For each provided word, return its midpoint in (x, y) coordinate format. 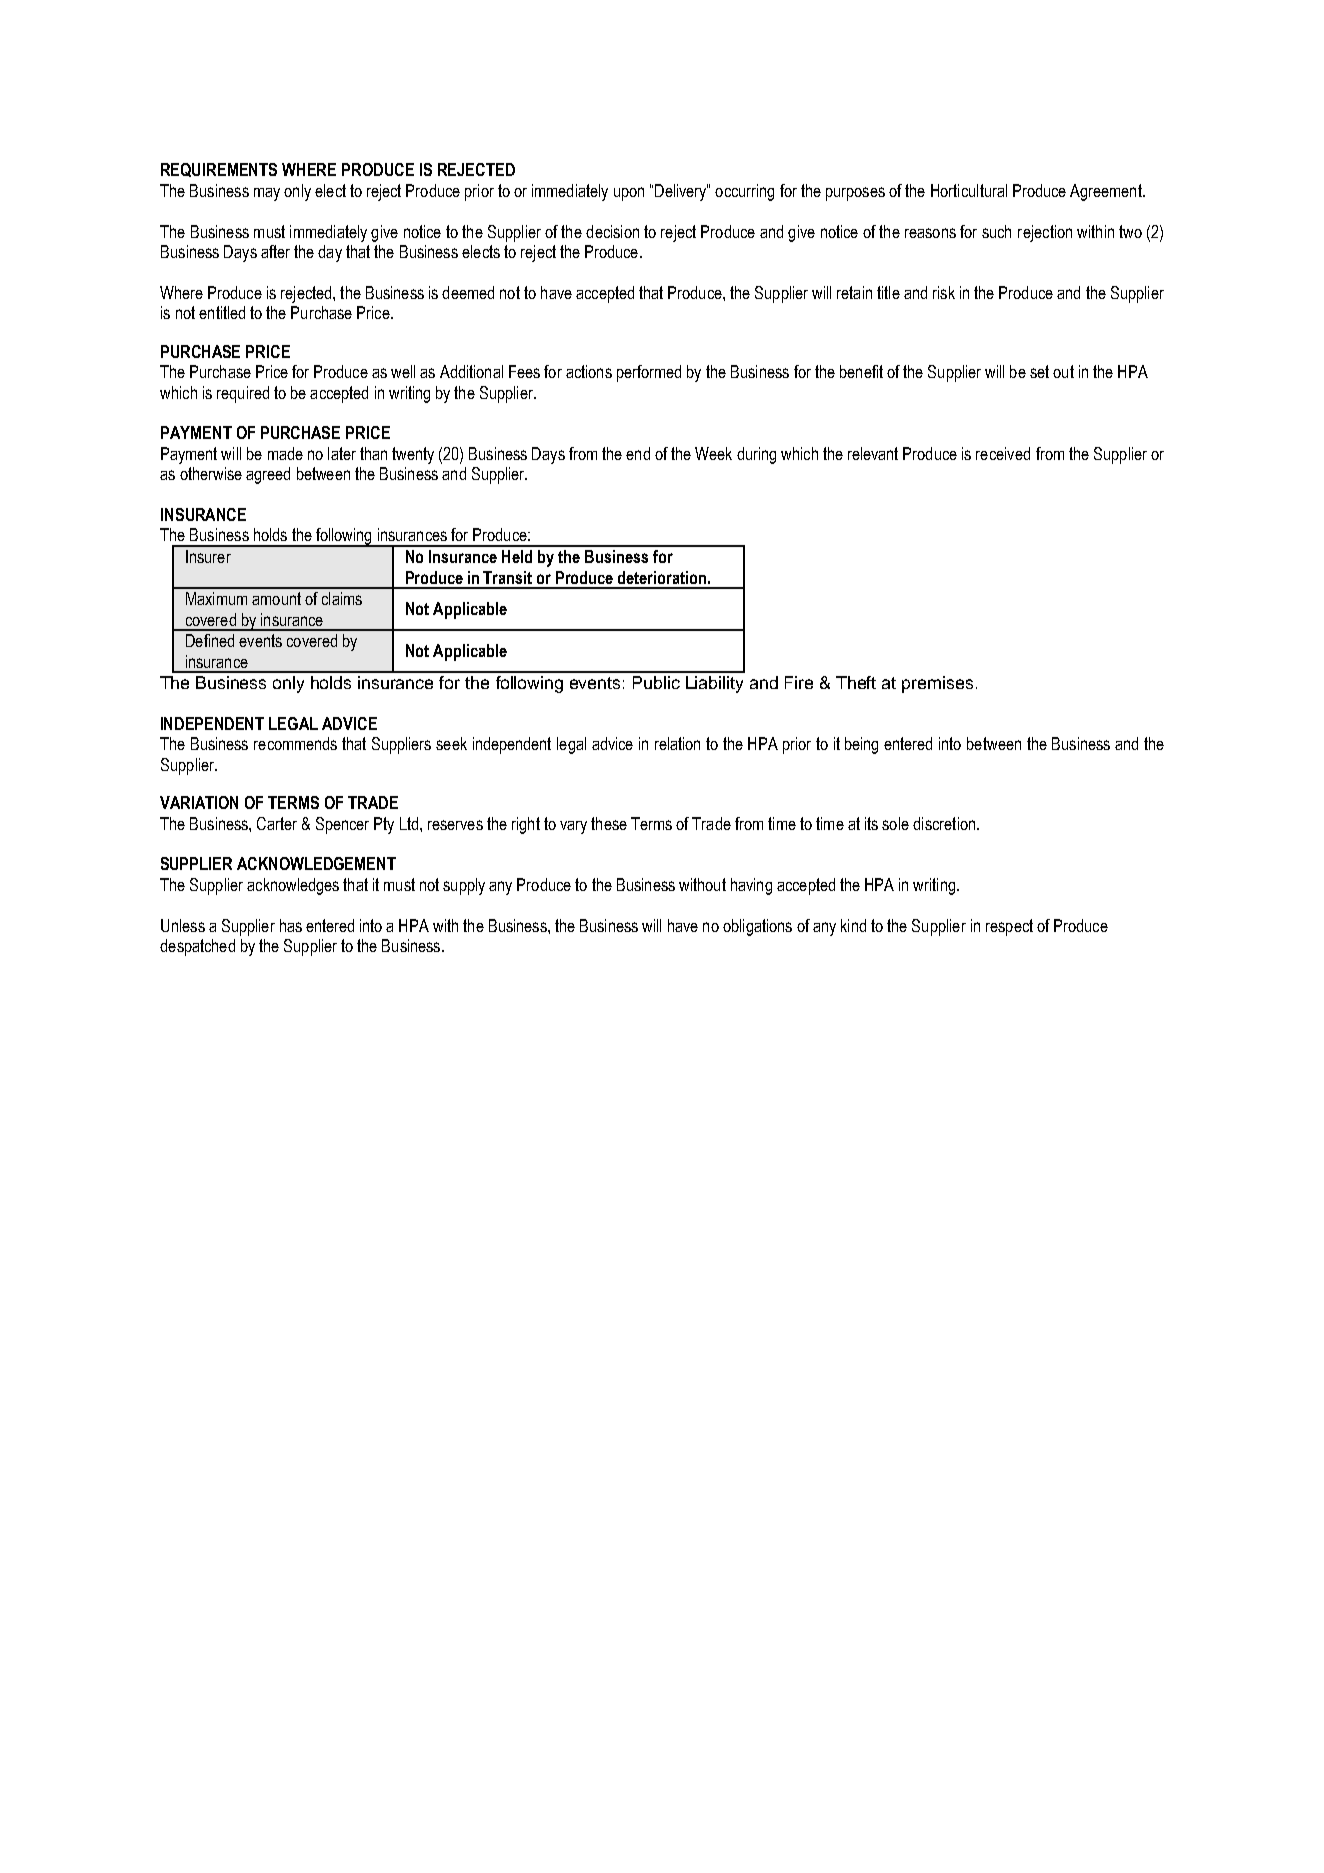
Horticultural (969, 190)
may (267, 194)
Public (656, 682)
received (1003, 453)
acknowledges (293, 886)
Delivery (681, 192)
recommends (295, 743)
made (285, 453)
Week (713, 453)
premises (937, 684)
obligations (757, 927)
